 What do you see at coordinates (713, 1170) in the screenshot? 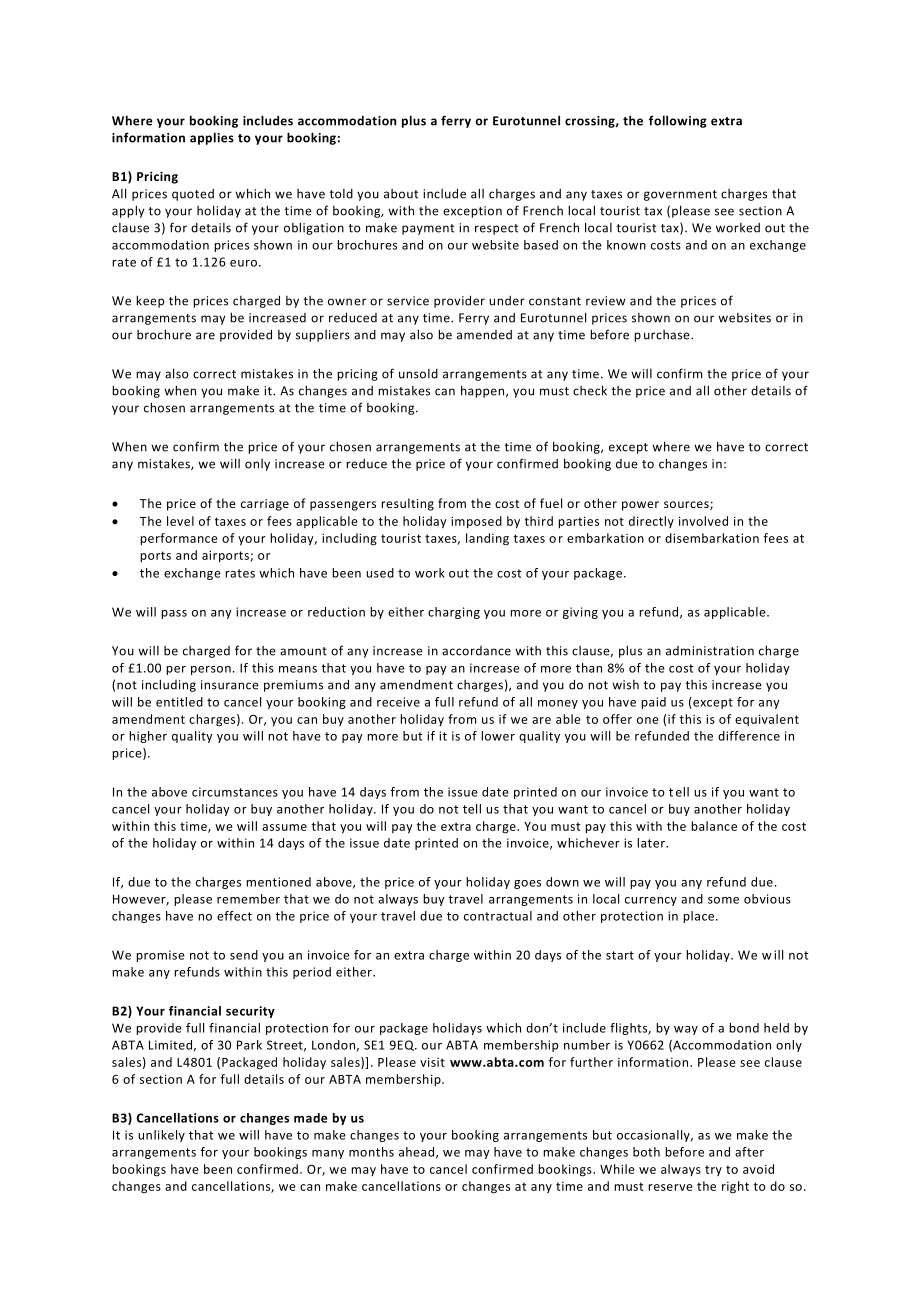
I see `try` at bounding box center [713, 1170].
